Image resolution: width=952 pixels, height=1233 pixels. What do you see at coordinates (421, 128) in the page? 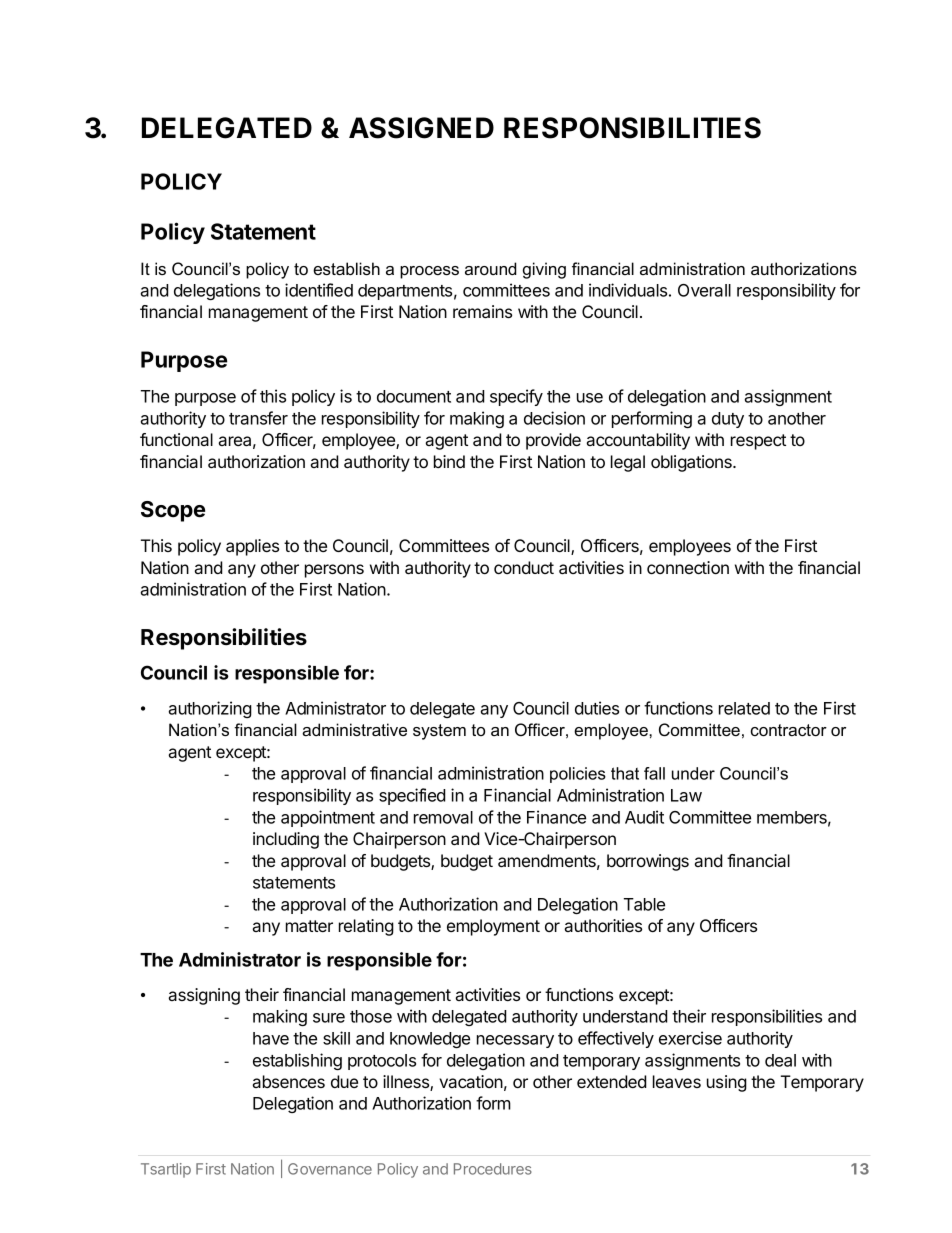
I see `ASSIGNED` at bounding box center [421, 128].
